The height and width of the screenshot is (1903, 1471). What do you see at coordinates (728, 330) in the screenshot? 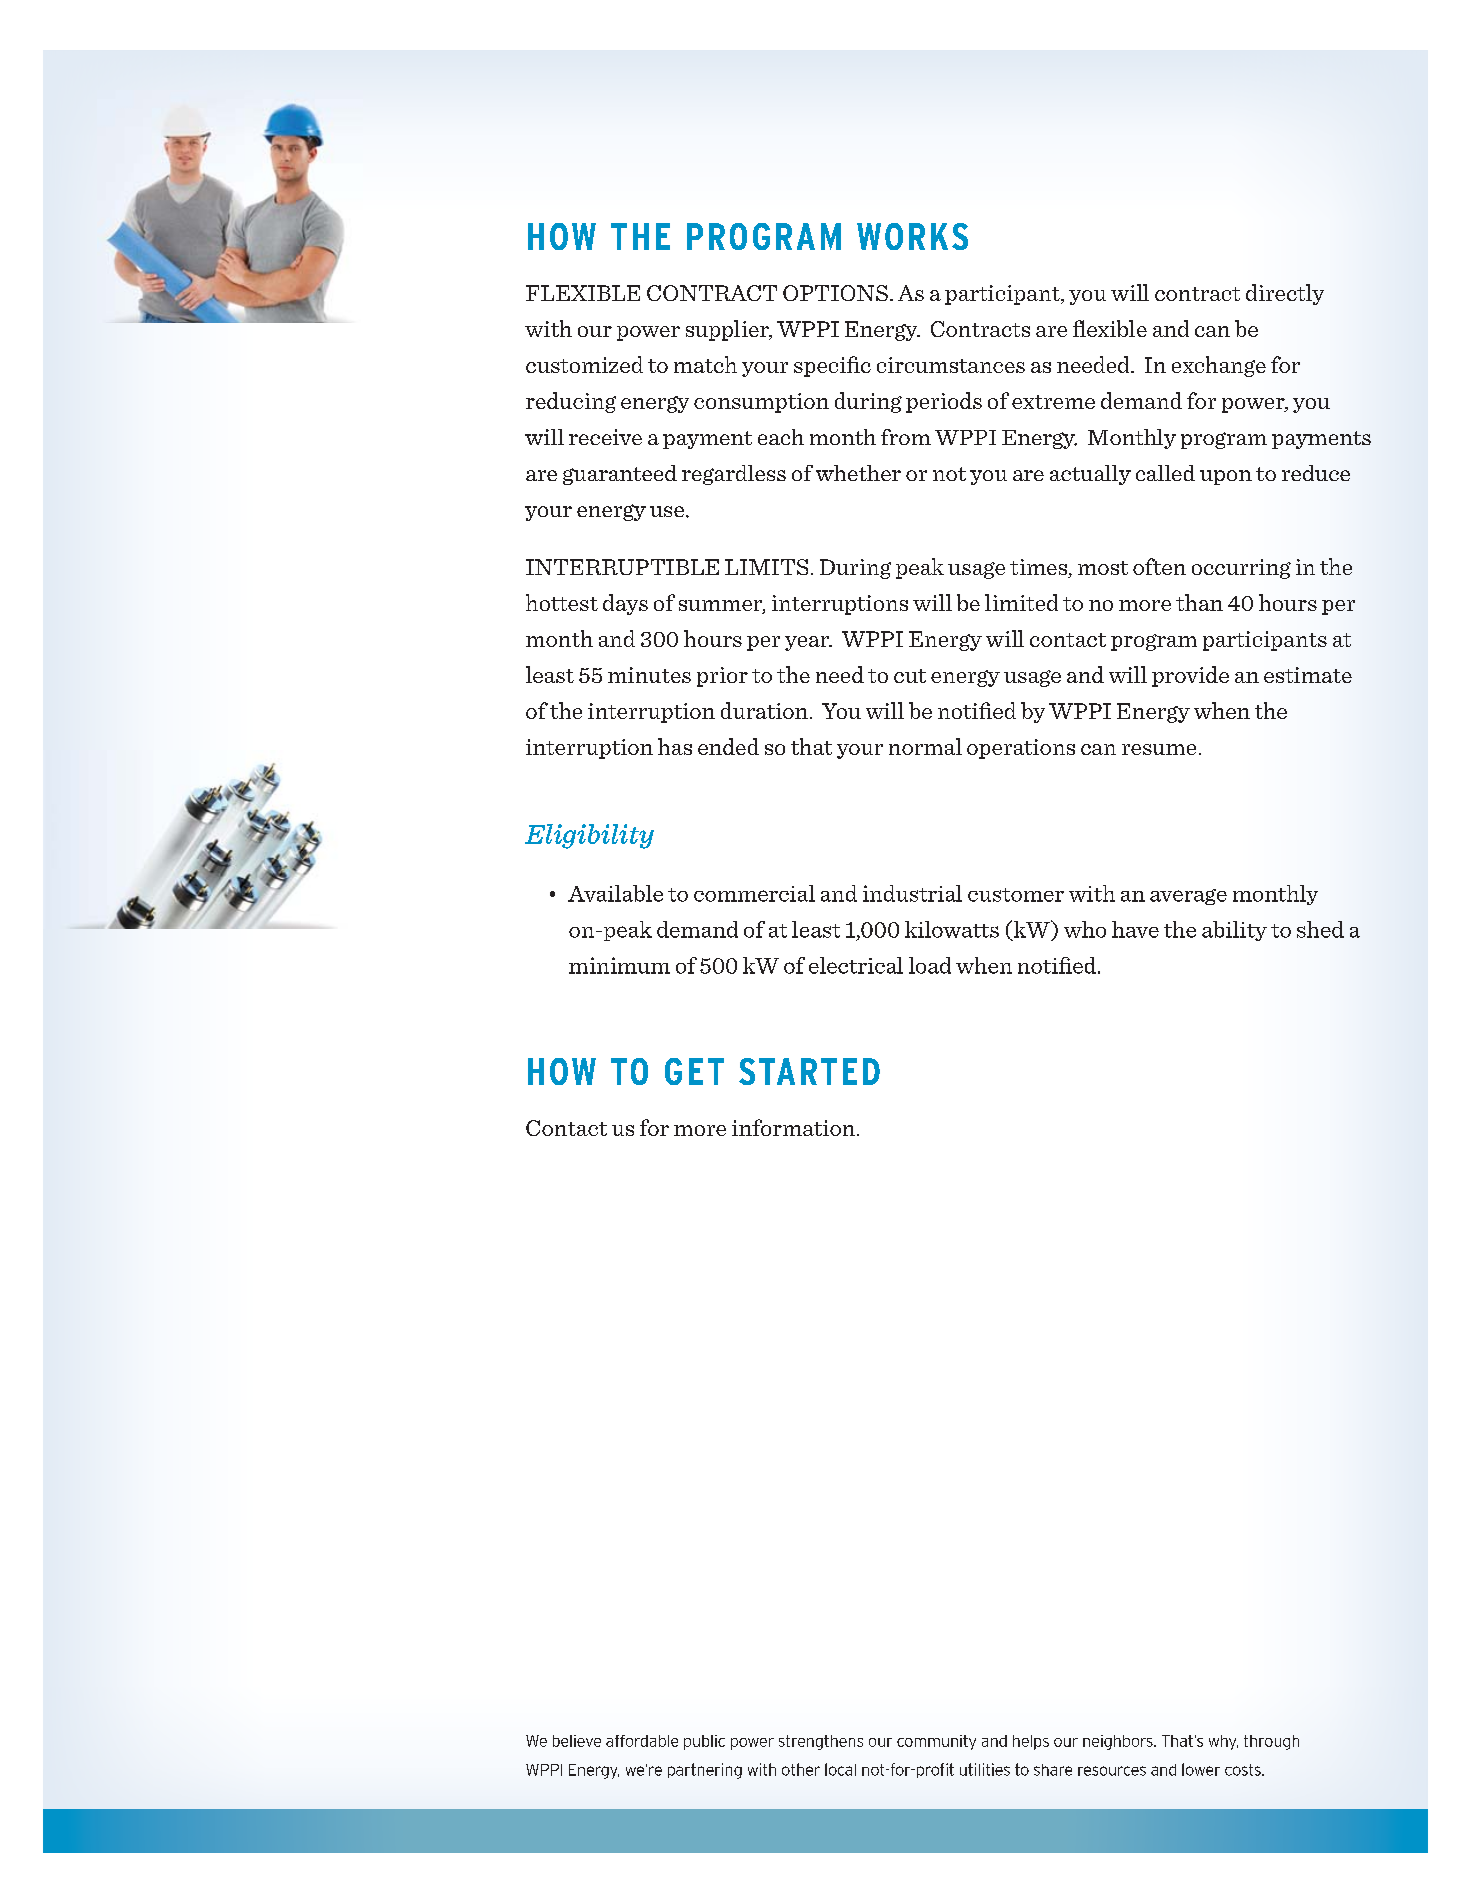
I see `supplier` at bounding box center [728, 330].
